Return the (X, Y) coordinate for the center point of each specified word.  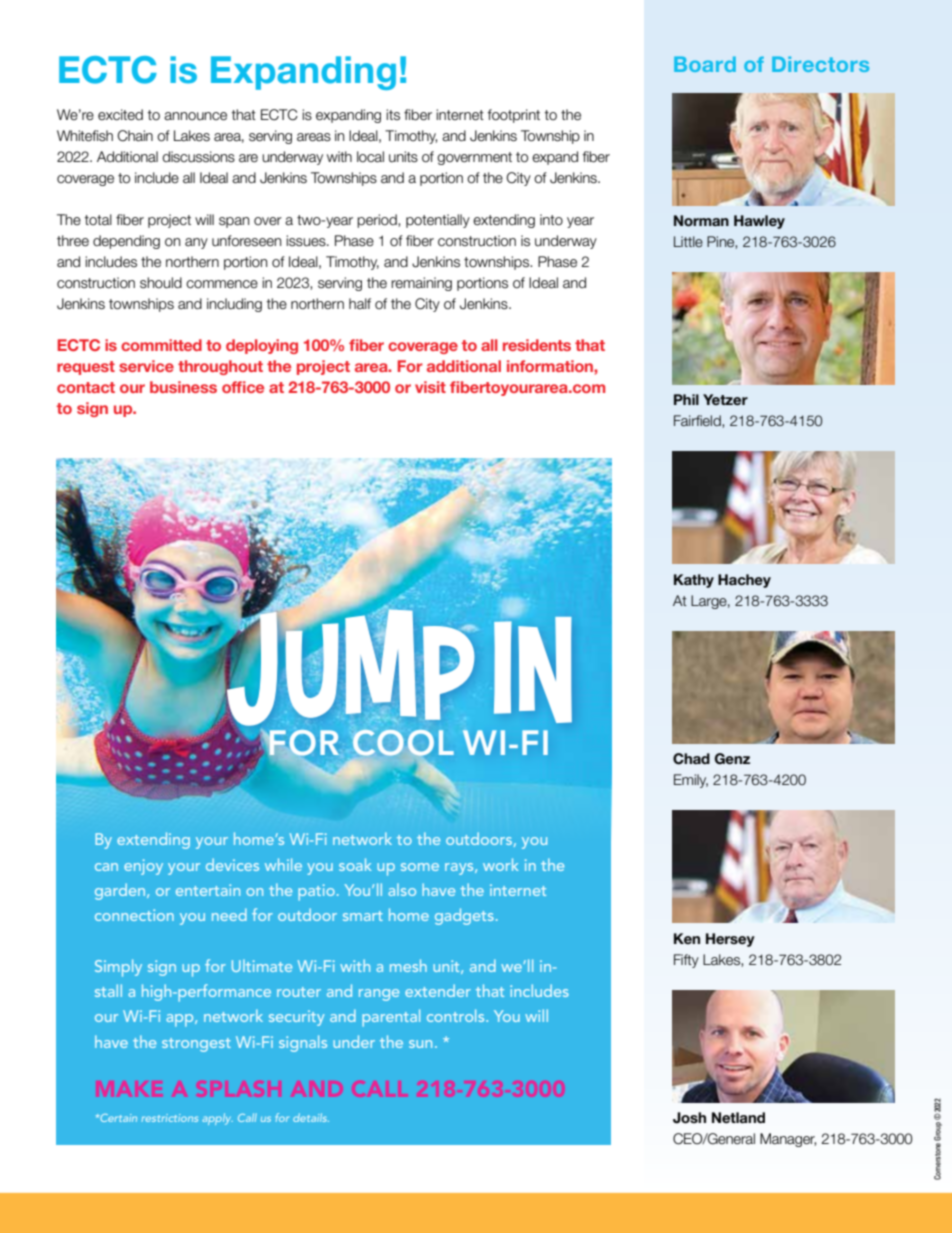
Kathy (694, 581)
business (183, 387)
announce (195, 116)
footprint (513, 116)
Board (705, 64)
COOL (403, 743)
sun (420, 1044)
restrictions (170, 1118)
